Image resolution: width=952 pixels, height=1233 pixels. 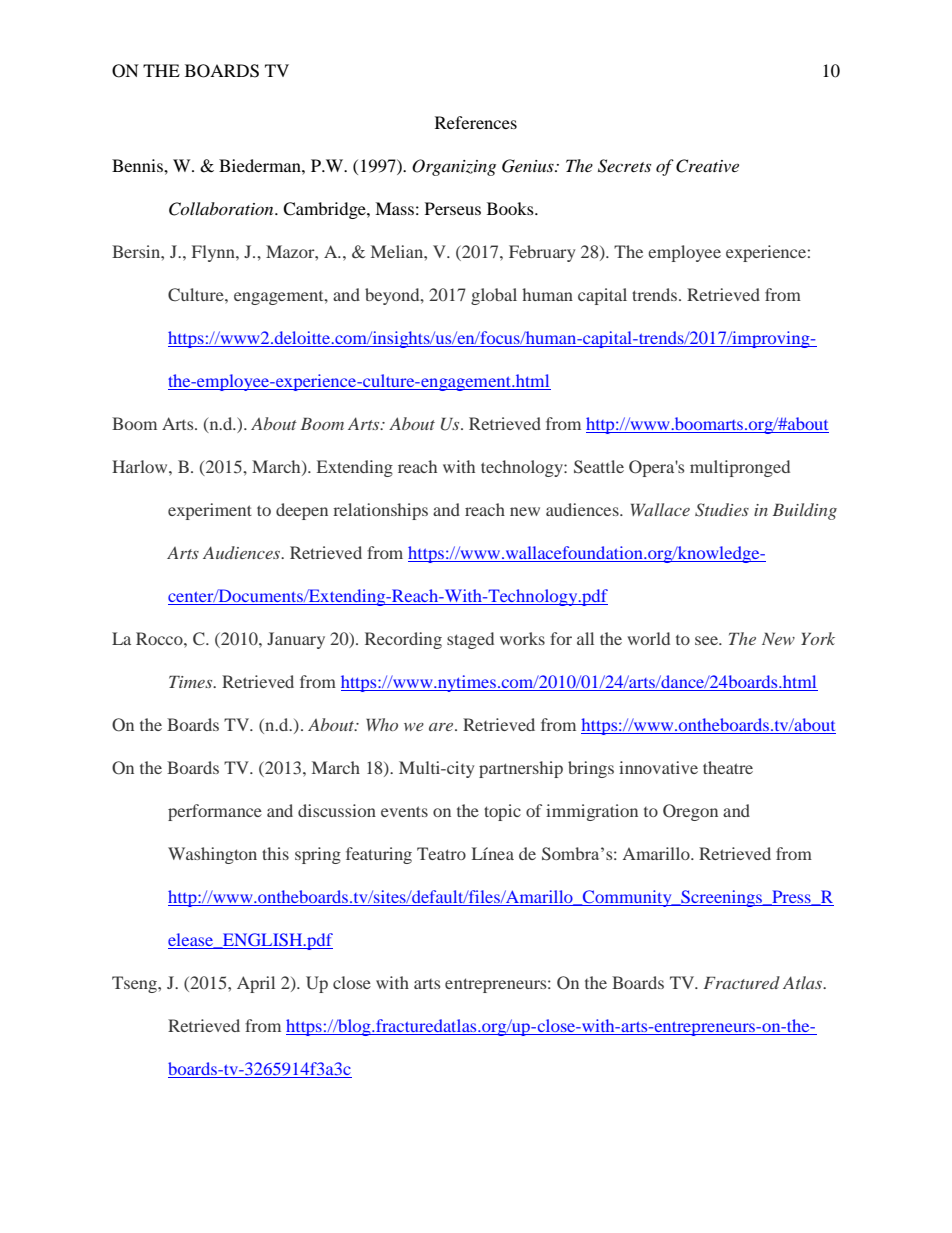 I want to click on April, so click(x=256, y=984).
